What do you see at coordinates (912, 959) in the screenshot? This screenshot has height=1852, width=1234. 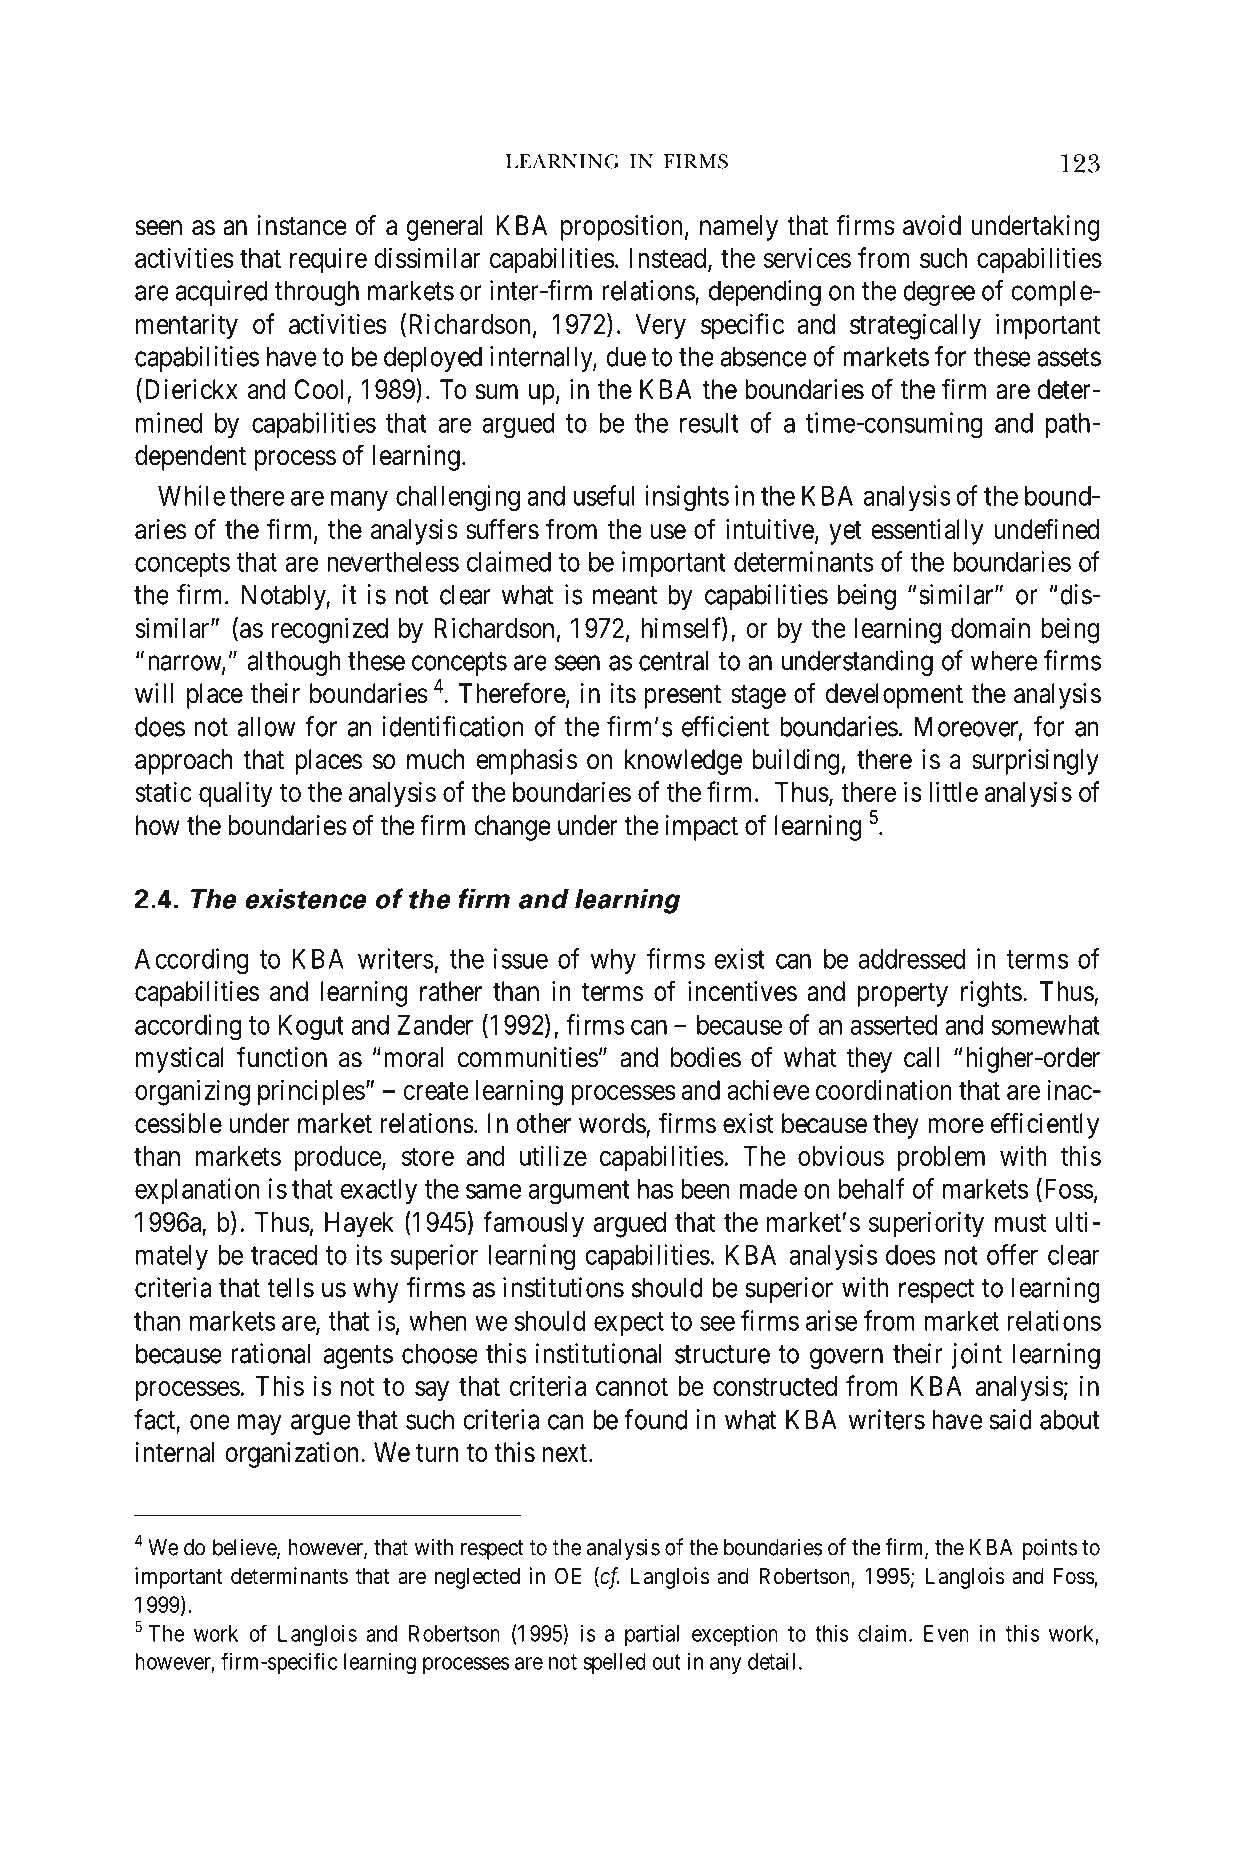 I see `addressed` at bounding box center [912, 959].
